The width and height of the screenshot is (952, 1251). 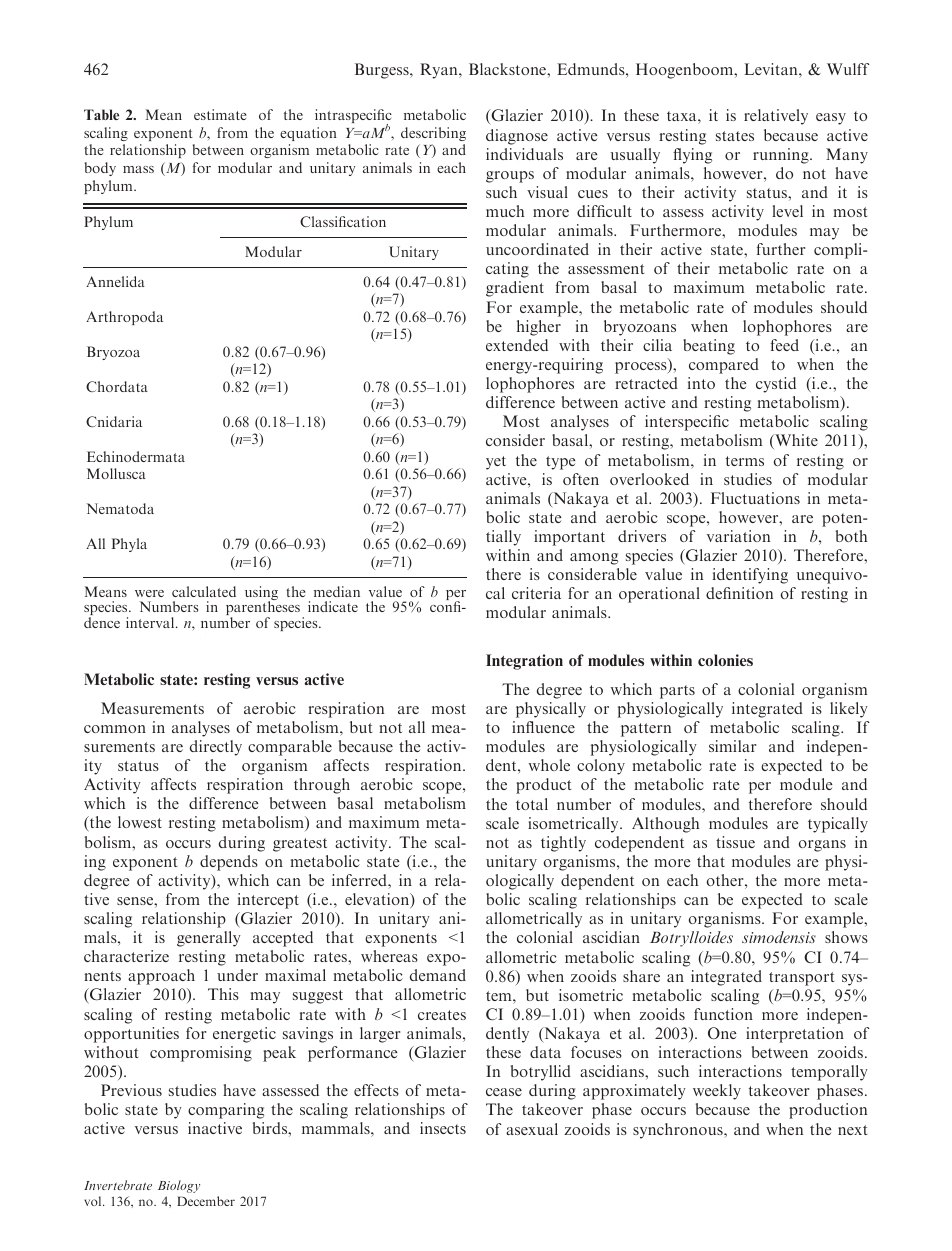 I want to click on Echinodermata, so click(x=136, y=456).
